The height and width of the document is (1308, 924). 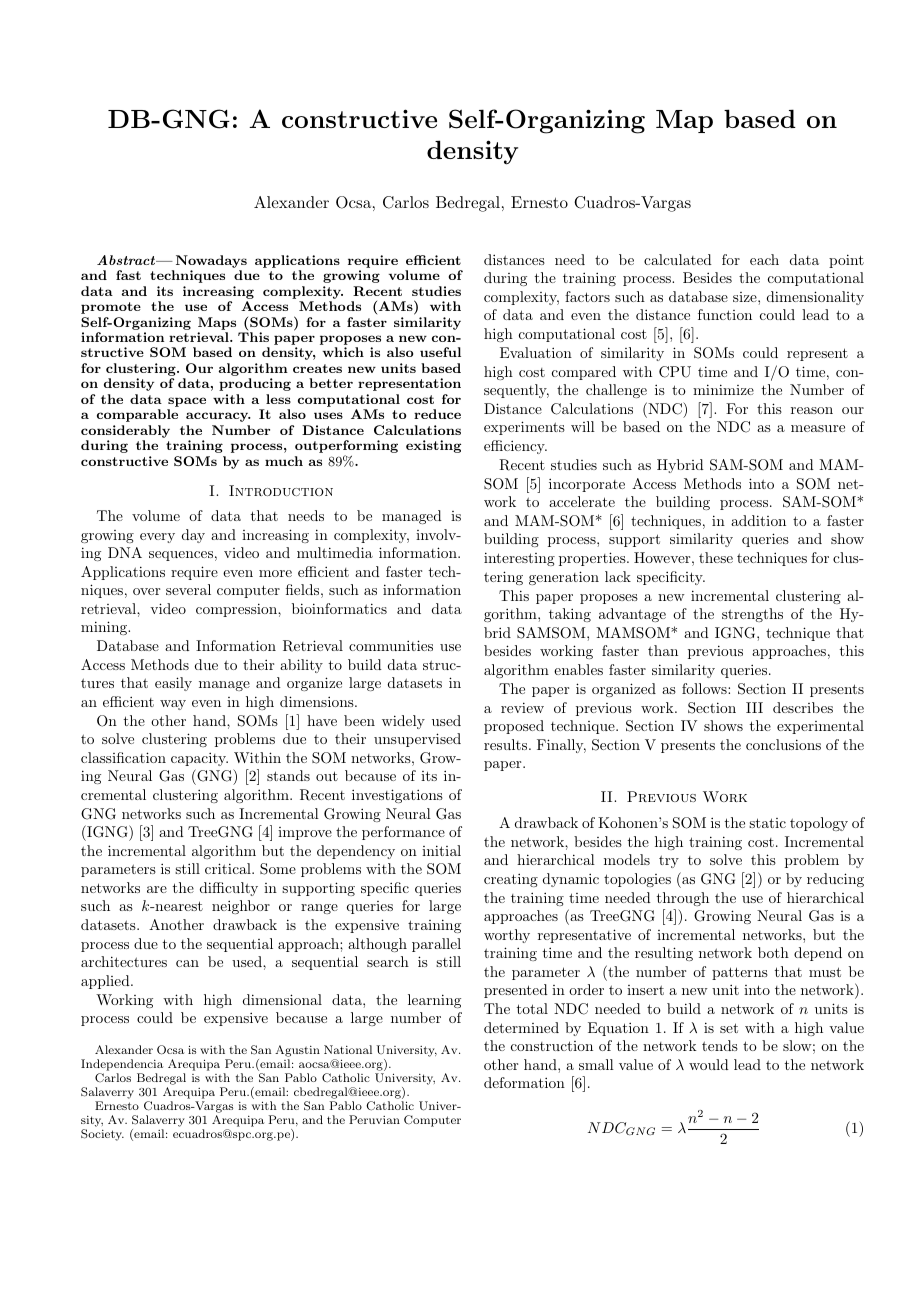 I want to click on these, so click(x=716, y=557).
